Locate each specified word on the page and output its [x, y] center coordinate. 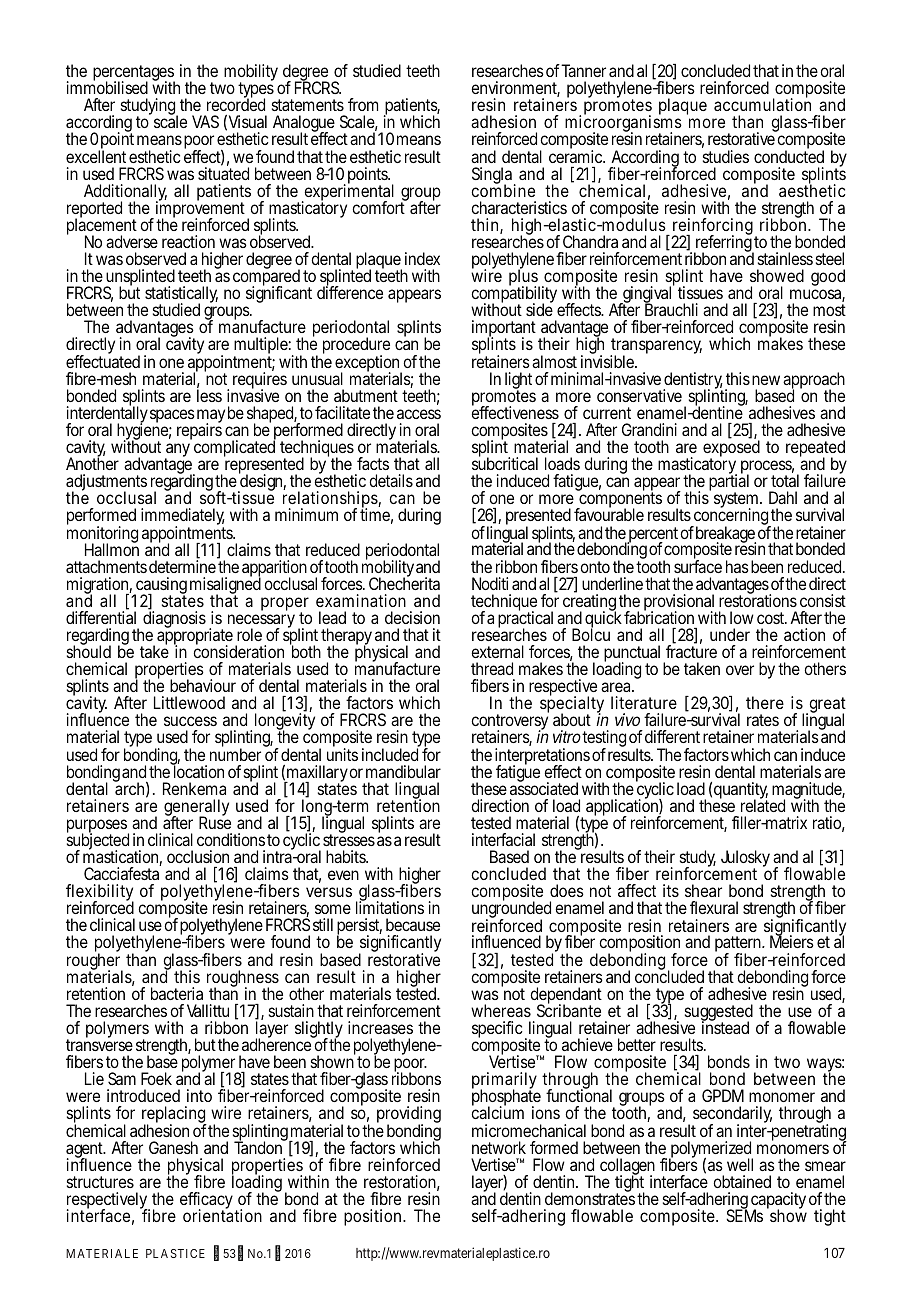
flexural [714, 907]
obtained [742, 1181]
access [419, 414]
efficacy [206, 1202]
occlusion [198, 856]
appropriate [195, 637]
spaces [172, 416]
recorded [236, 104]
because [413, 924]
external [497, 651]
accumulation [762, 104]
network [499, 1147]
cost [772, 618]
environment [515, 89]
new [766, 380]
